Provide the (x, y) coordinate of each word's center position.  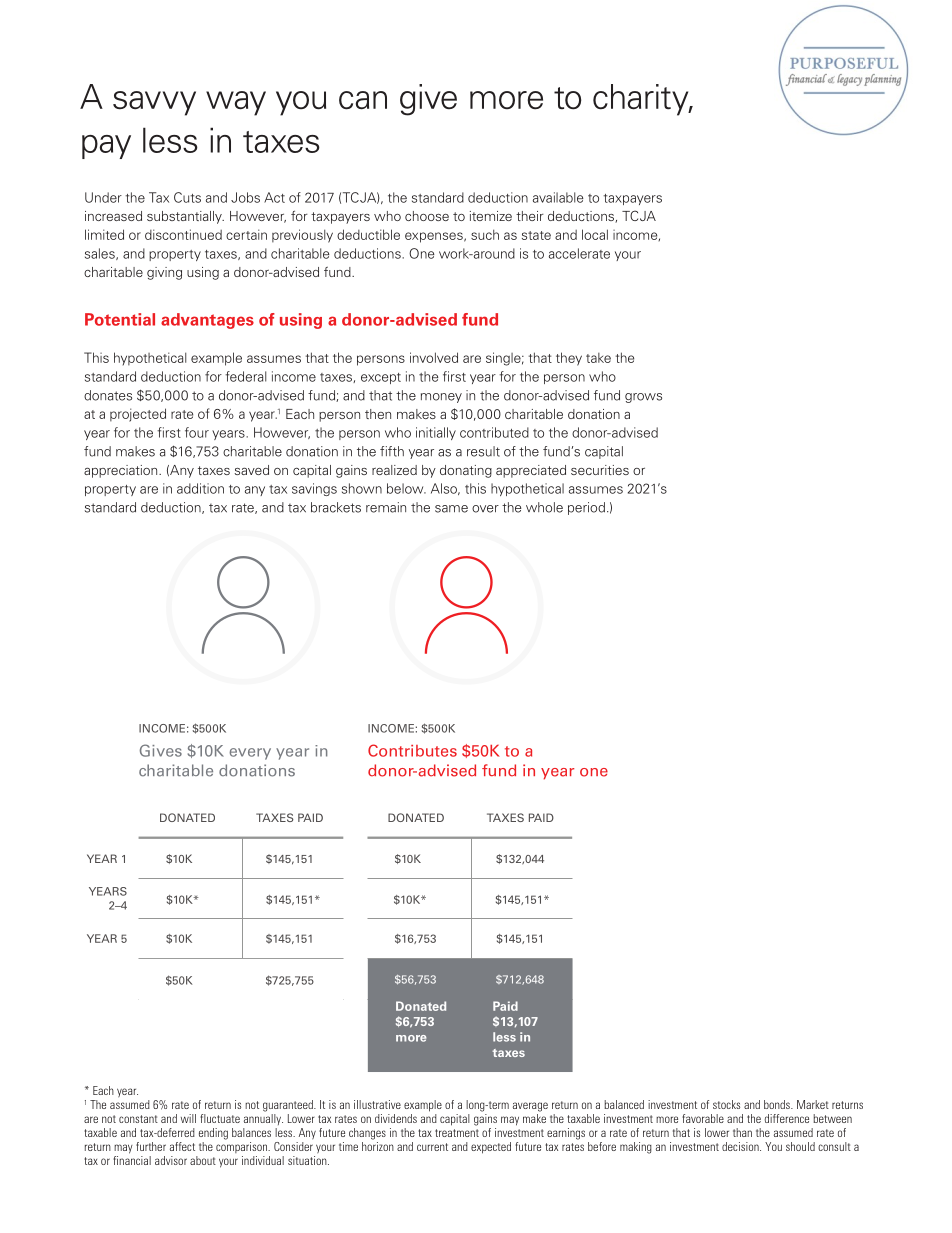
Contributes (412, 750)
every (250, 754)
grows (643, 398)
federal (245, 376)
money (441, 398)
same (451, 509)
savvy (154, 103)
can (363, 100)
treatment (457, 1133)
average (530, 1107)
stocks (726, 1104)
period (586, 508)
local (595, 234)
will (188, 1118)
